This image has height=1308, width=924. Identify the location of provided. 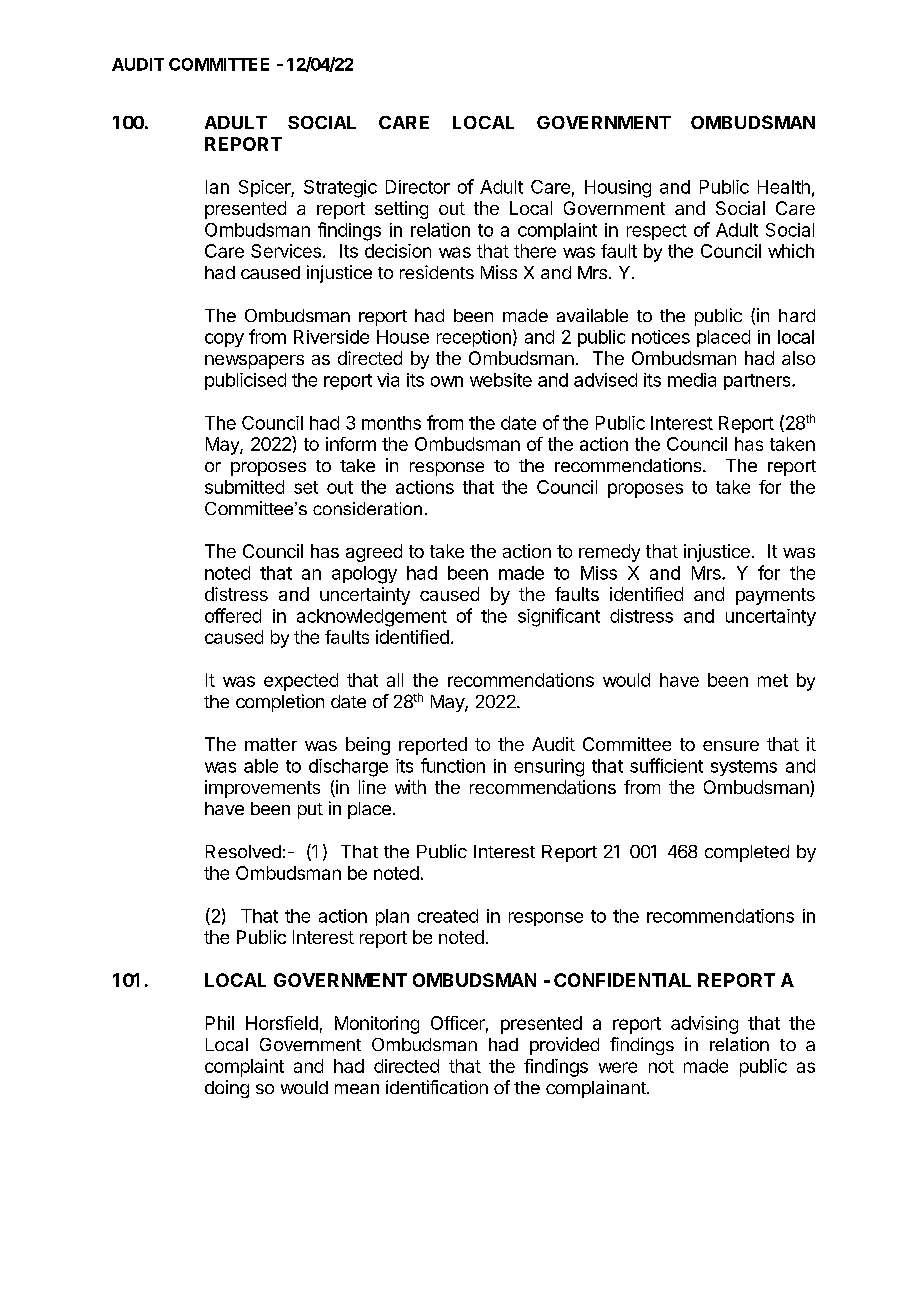
(564, 1046).
